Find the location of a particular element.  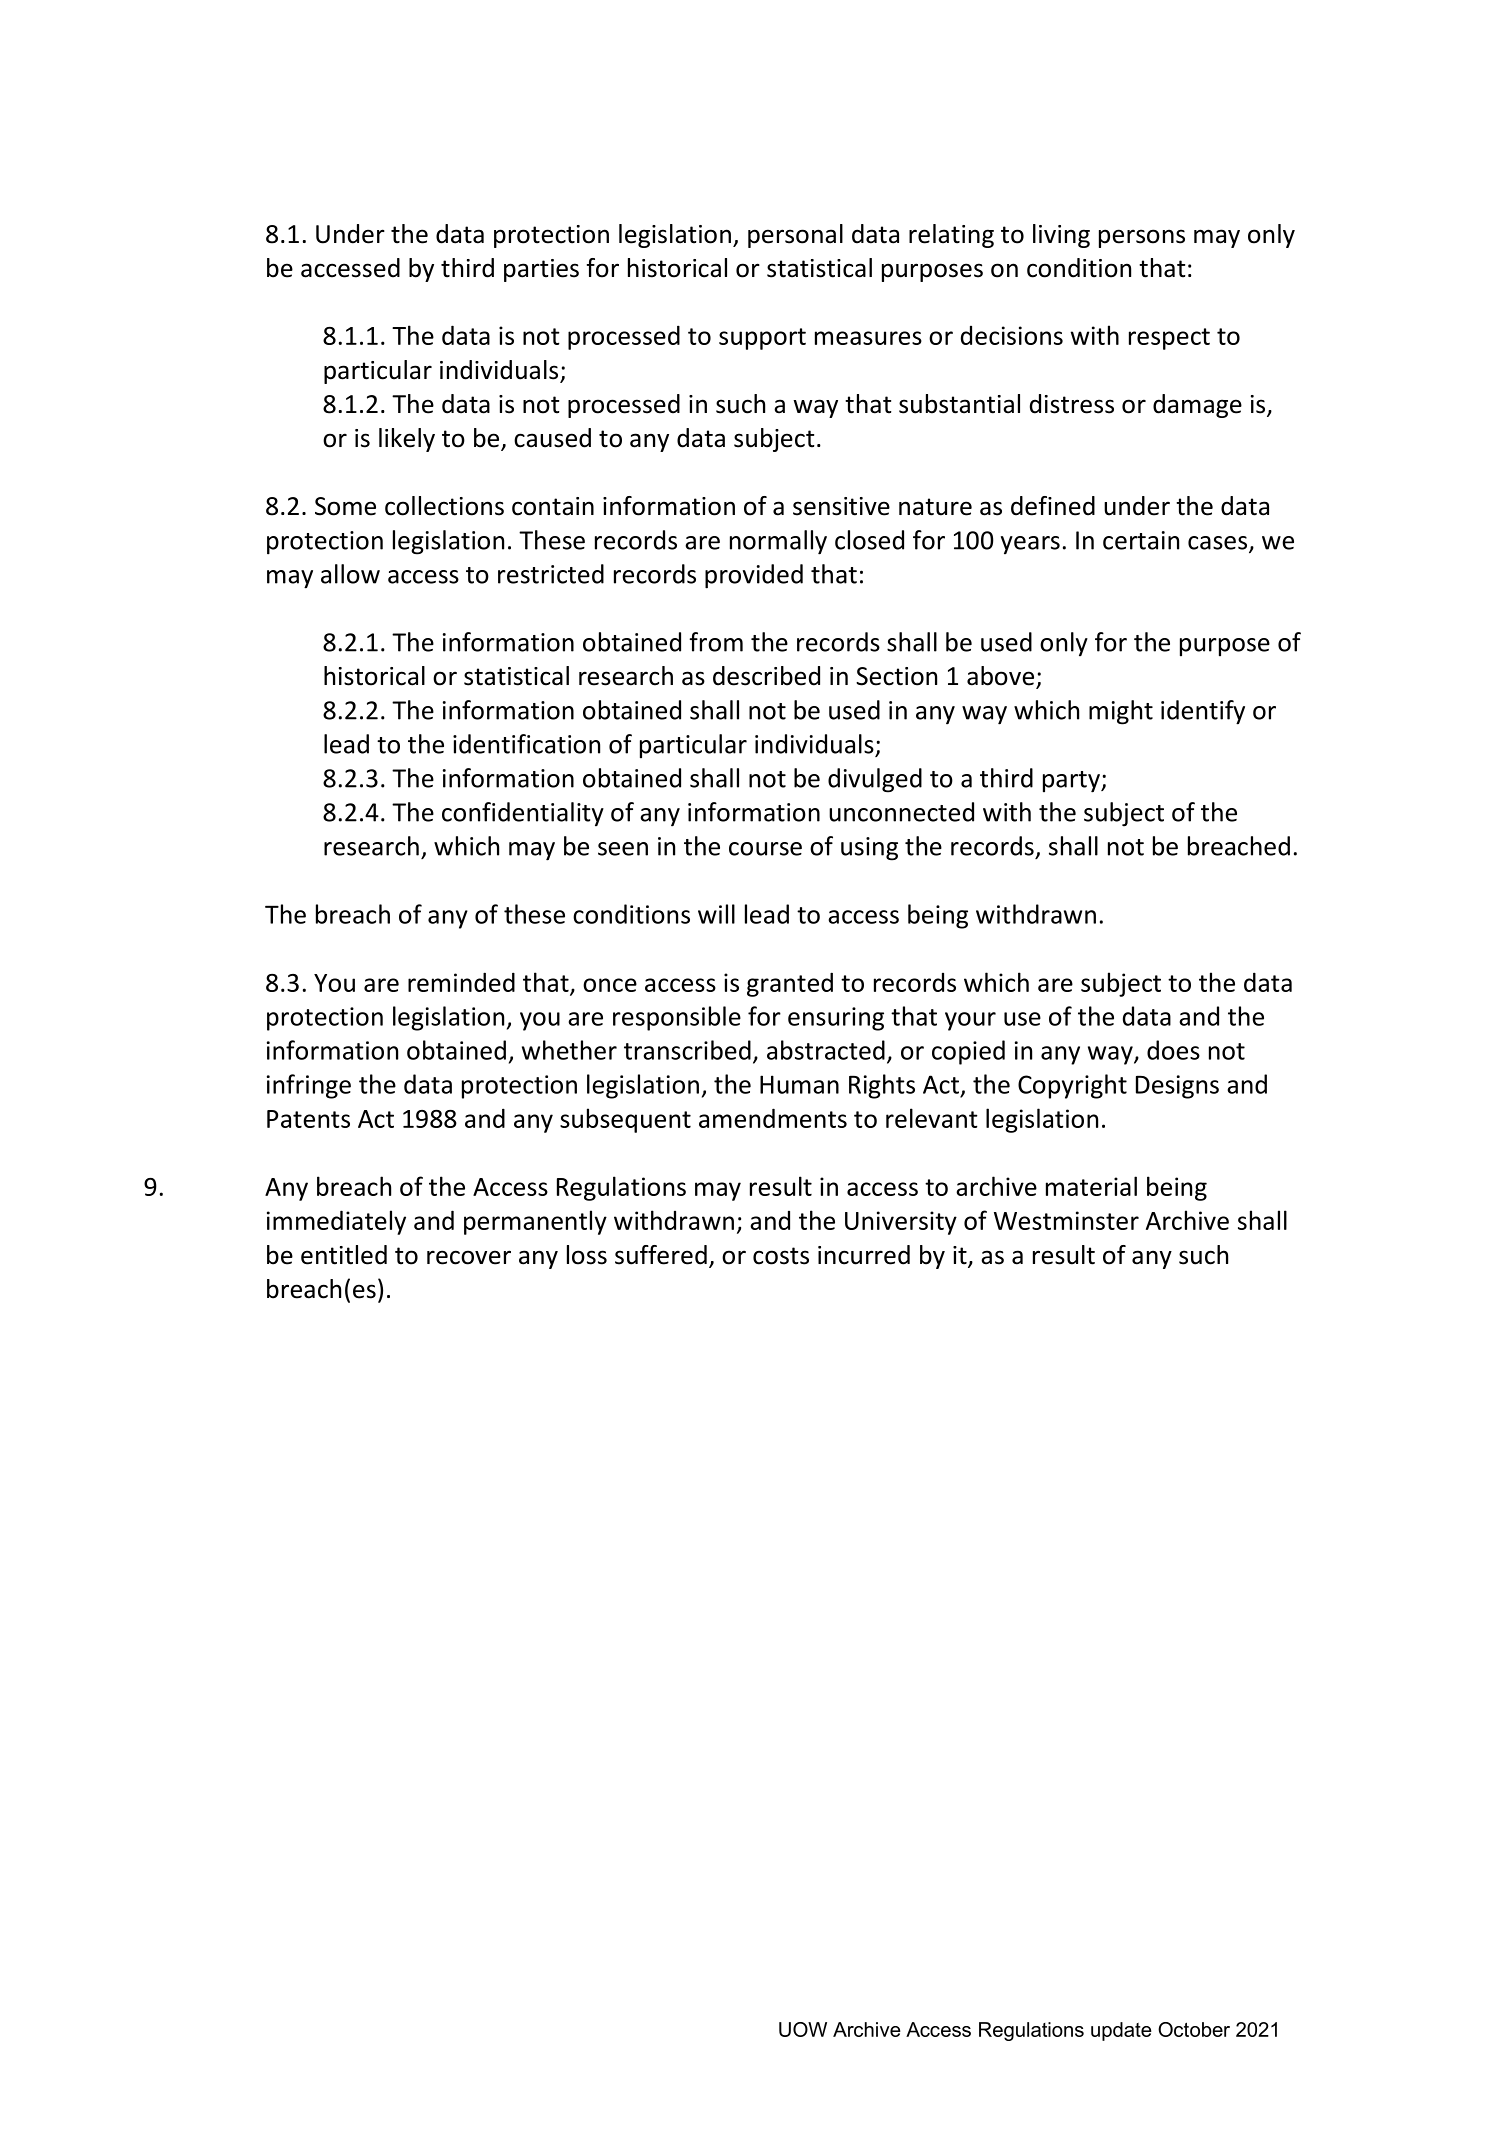

confidentiality is located at coordinates (523, 814).
